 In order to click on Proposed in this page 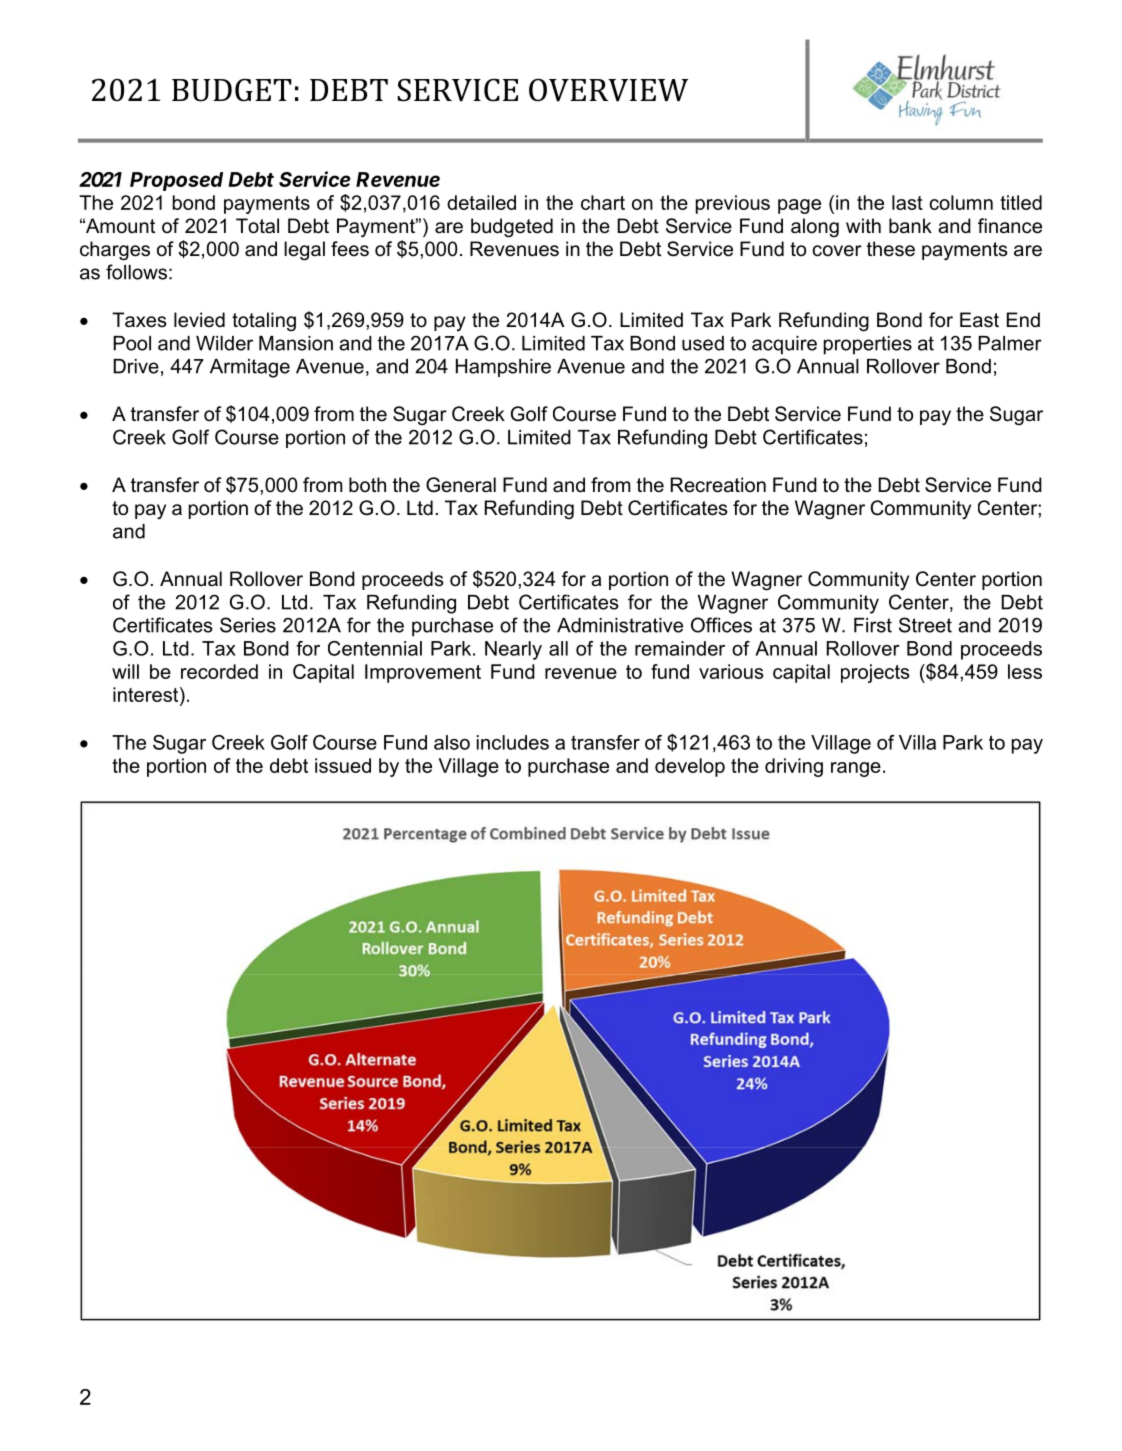, I will do `click(176, 181)`.
